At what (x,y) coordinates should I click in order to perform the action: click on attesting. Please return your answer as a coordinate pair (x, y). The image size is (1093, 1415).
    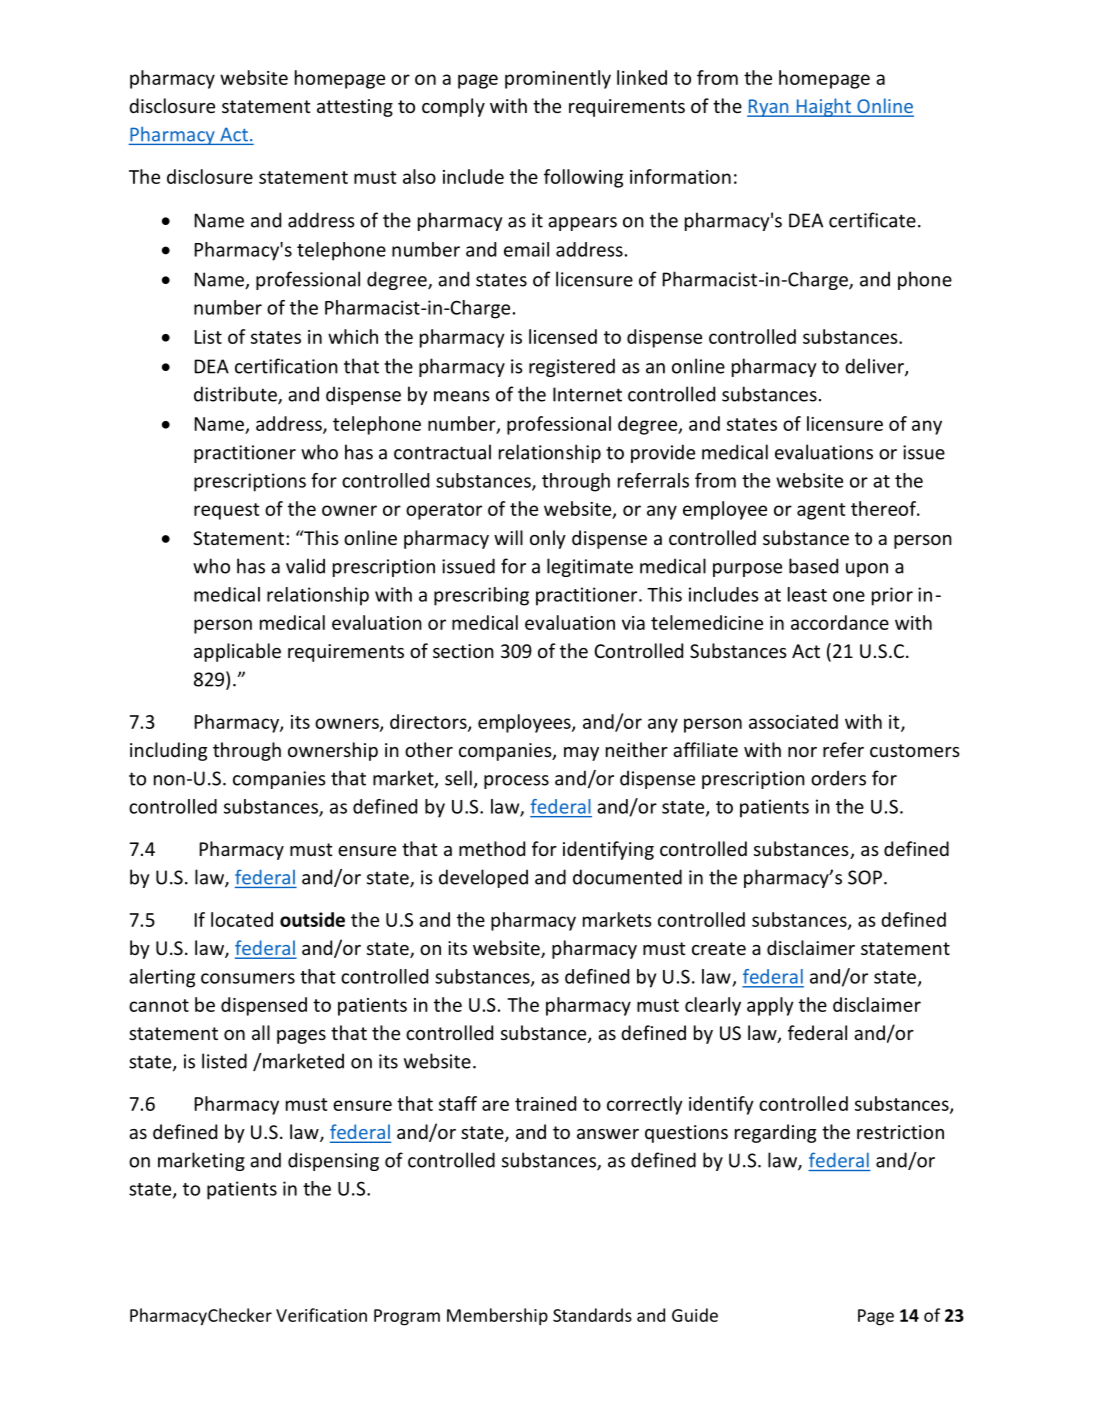
    Looking at the image, I should click on (355, 108).
